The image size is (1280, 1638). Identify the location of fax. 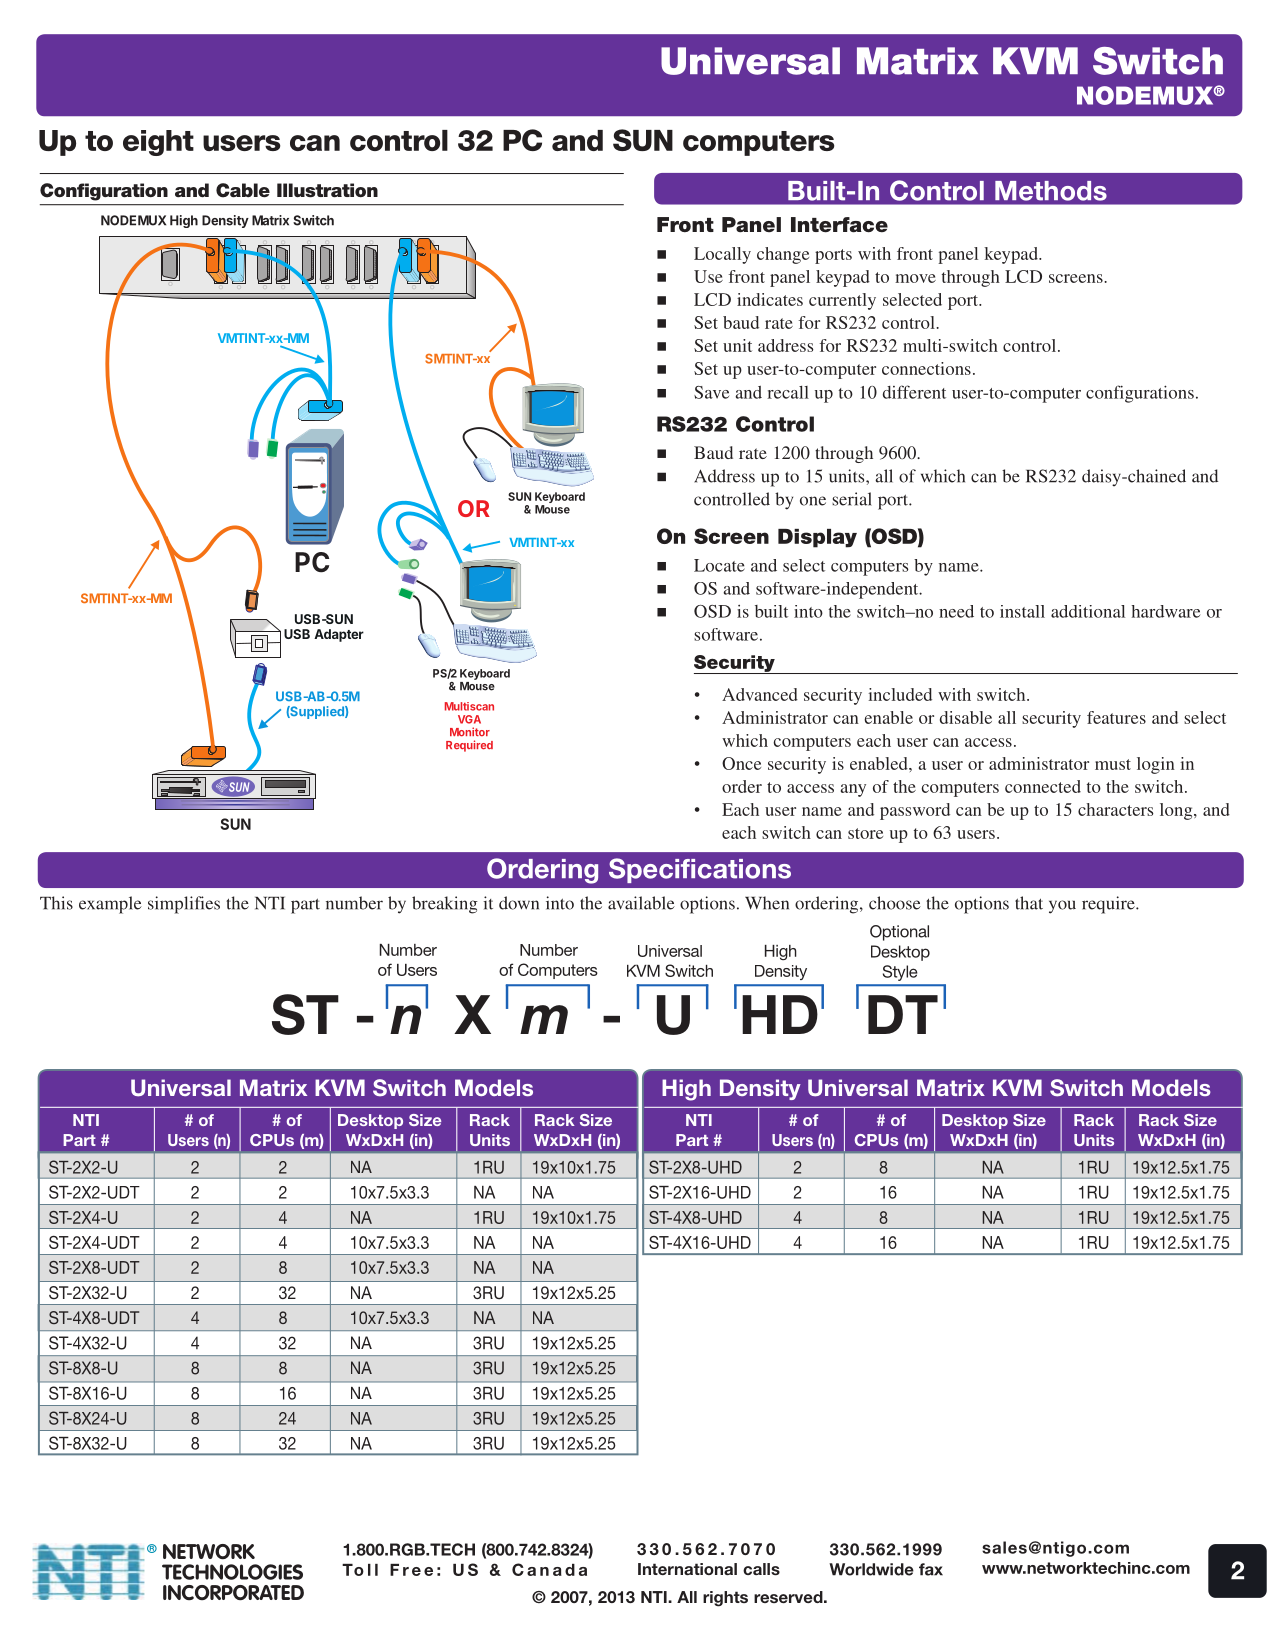
(931, 1569).
